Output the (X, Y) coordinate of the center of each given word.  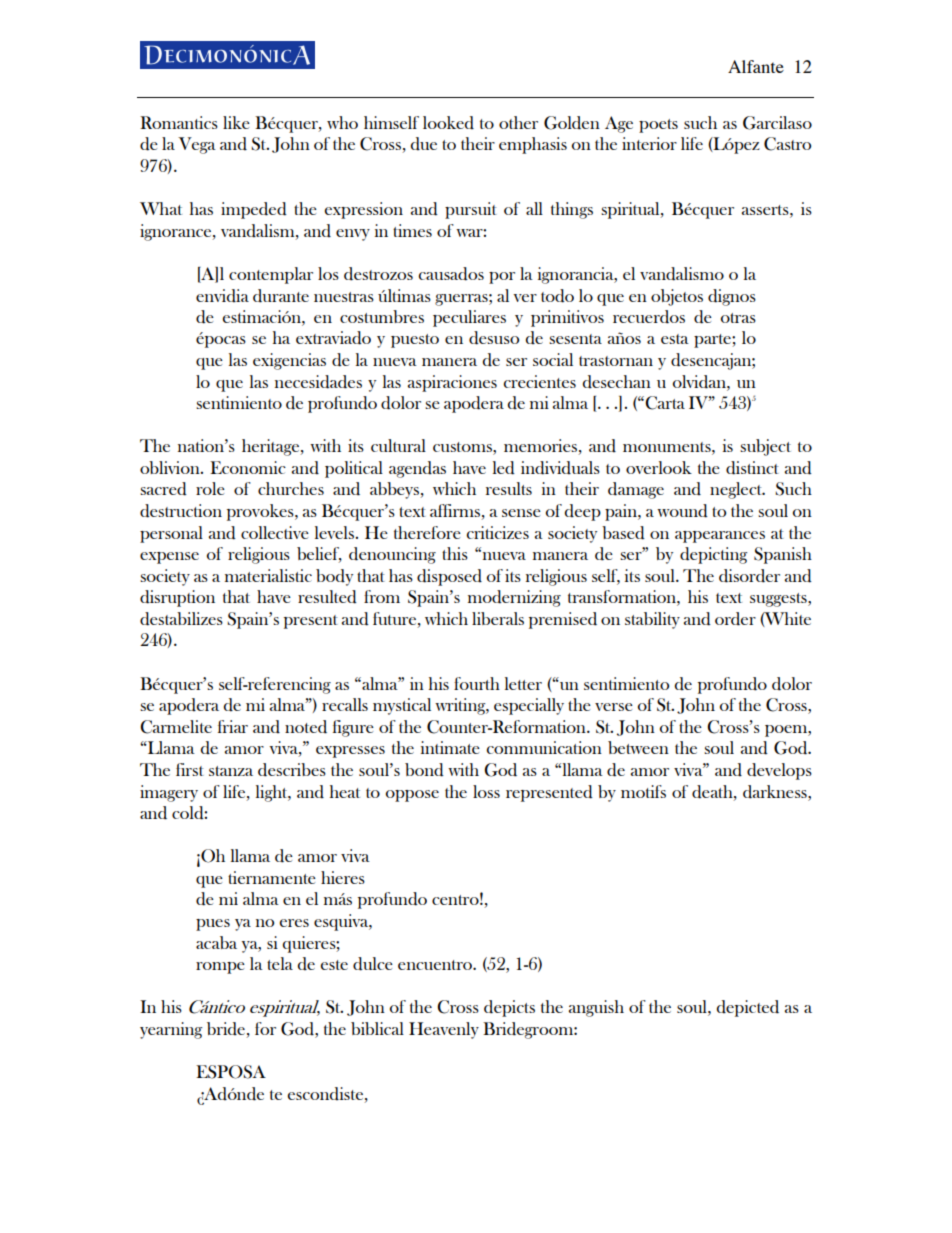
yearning (171, 1030)
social (553, 359)
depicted (748, 1008)
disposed (449, 577)
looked (448, 123)
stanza (231, 771)
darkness (776, 792)
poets (658, 126)
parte (713, 341)
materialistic (268, 575)
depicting (713, 555)
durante (281, 296)
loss (486, 791)
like (236, 122)
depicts (509, 1008)
